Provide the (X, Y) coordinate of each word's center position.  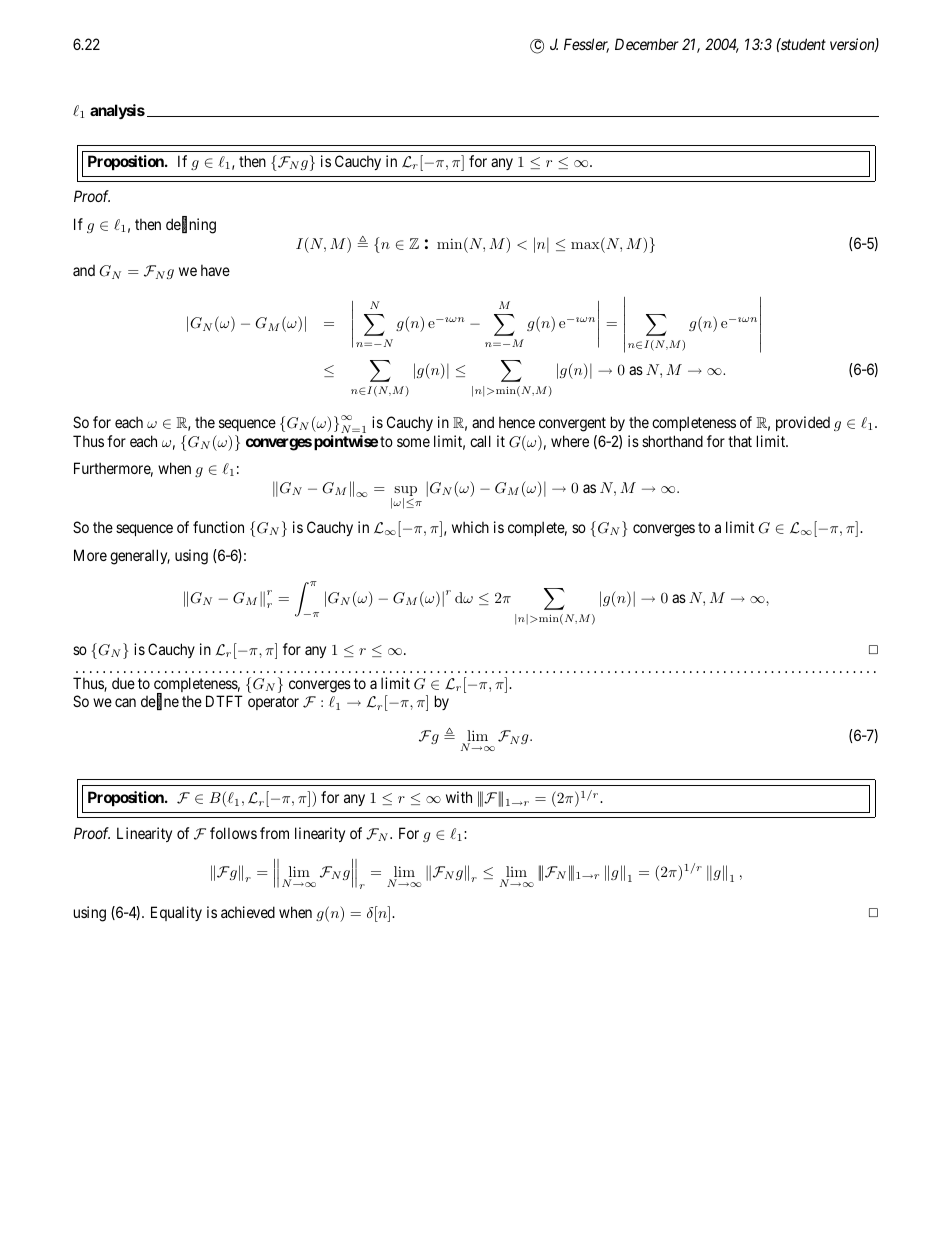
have (215, 270)
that (740, 441)
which (470, 527)
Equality (176, 913)
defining (191, 225)
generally (140, 557)
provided (803, 423)
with (459, 797)
